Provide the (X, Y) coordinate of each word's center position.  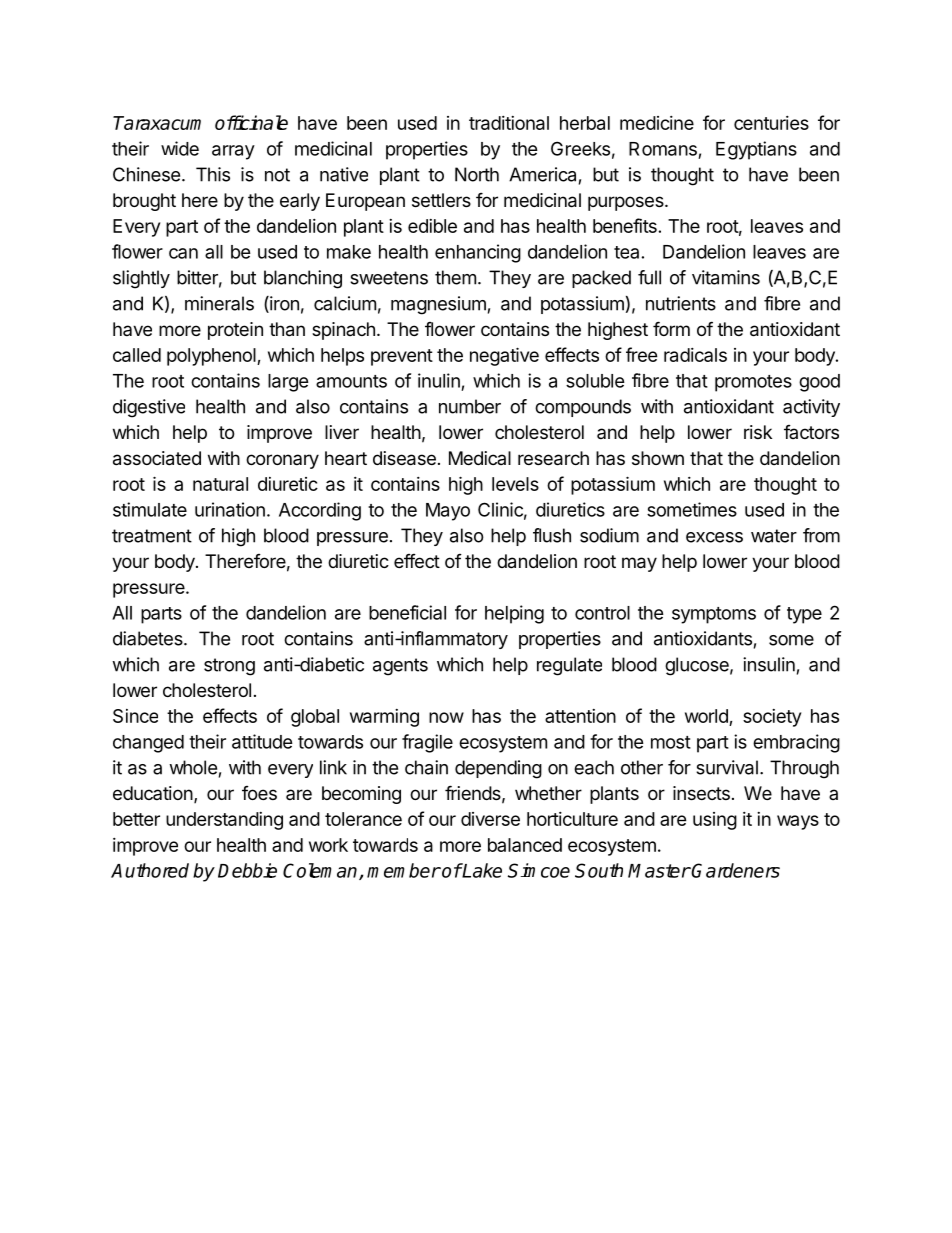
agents (400, 667)
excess (714, 537)
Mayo (448, 512)
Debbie (247, 870)
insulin (769, 664)
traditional (509, 123)
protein (235, 331)
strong (229, 667)
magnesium (438, 305)
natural (220, 484)
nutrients (681, 303)
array (233, 152)
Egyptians (756, 150)
